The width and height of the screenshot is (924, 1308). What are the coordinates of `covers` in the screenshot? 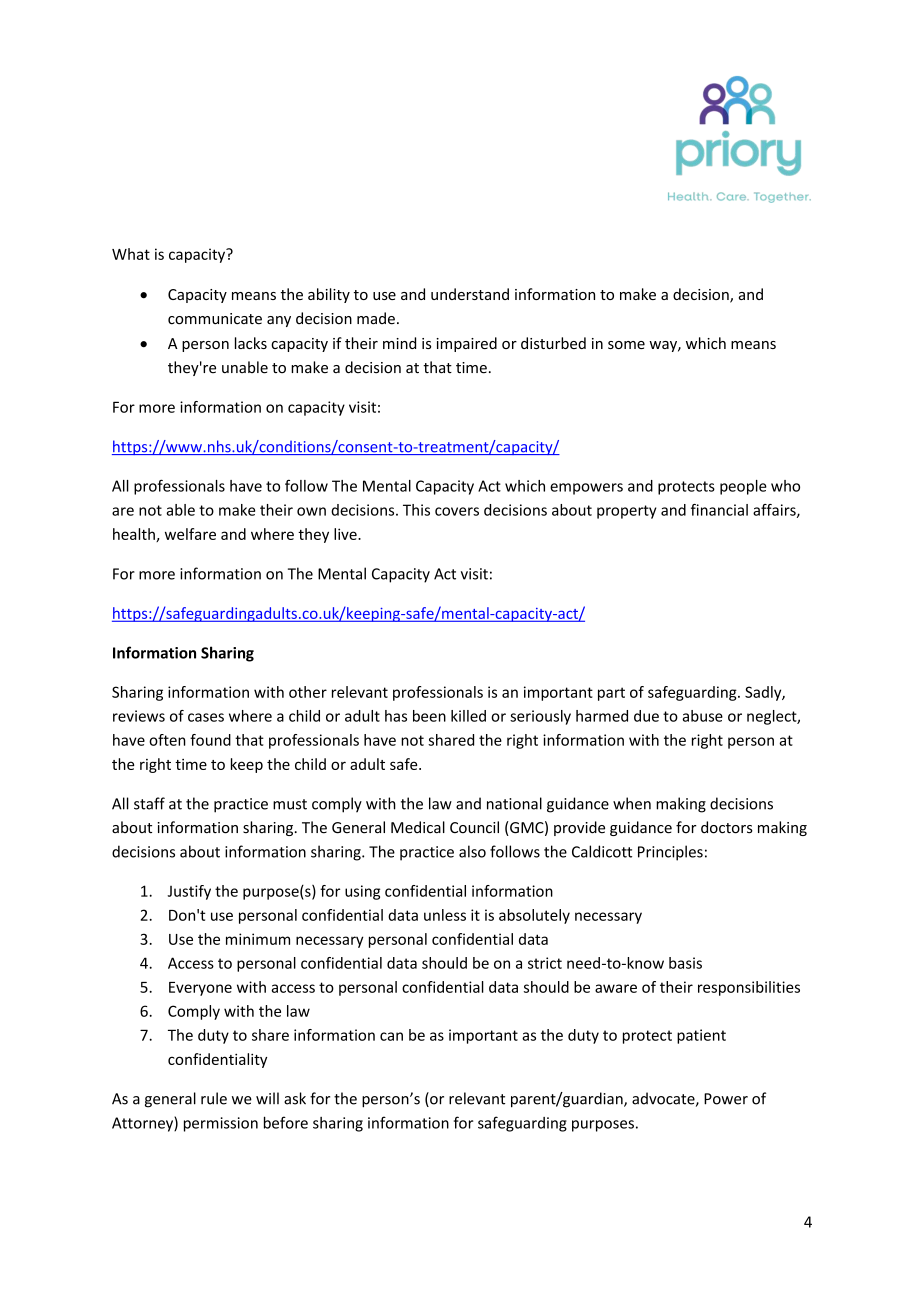 It's located at (457, 511).
